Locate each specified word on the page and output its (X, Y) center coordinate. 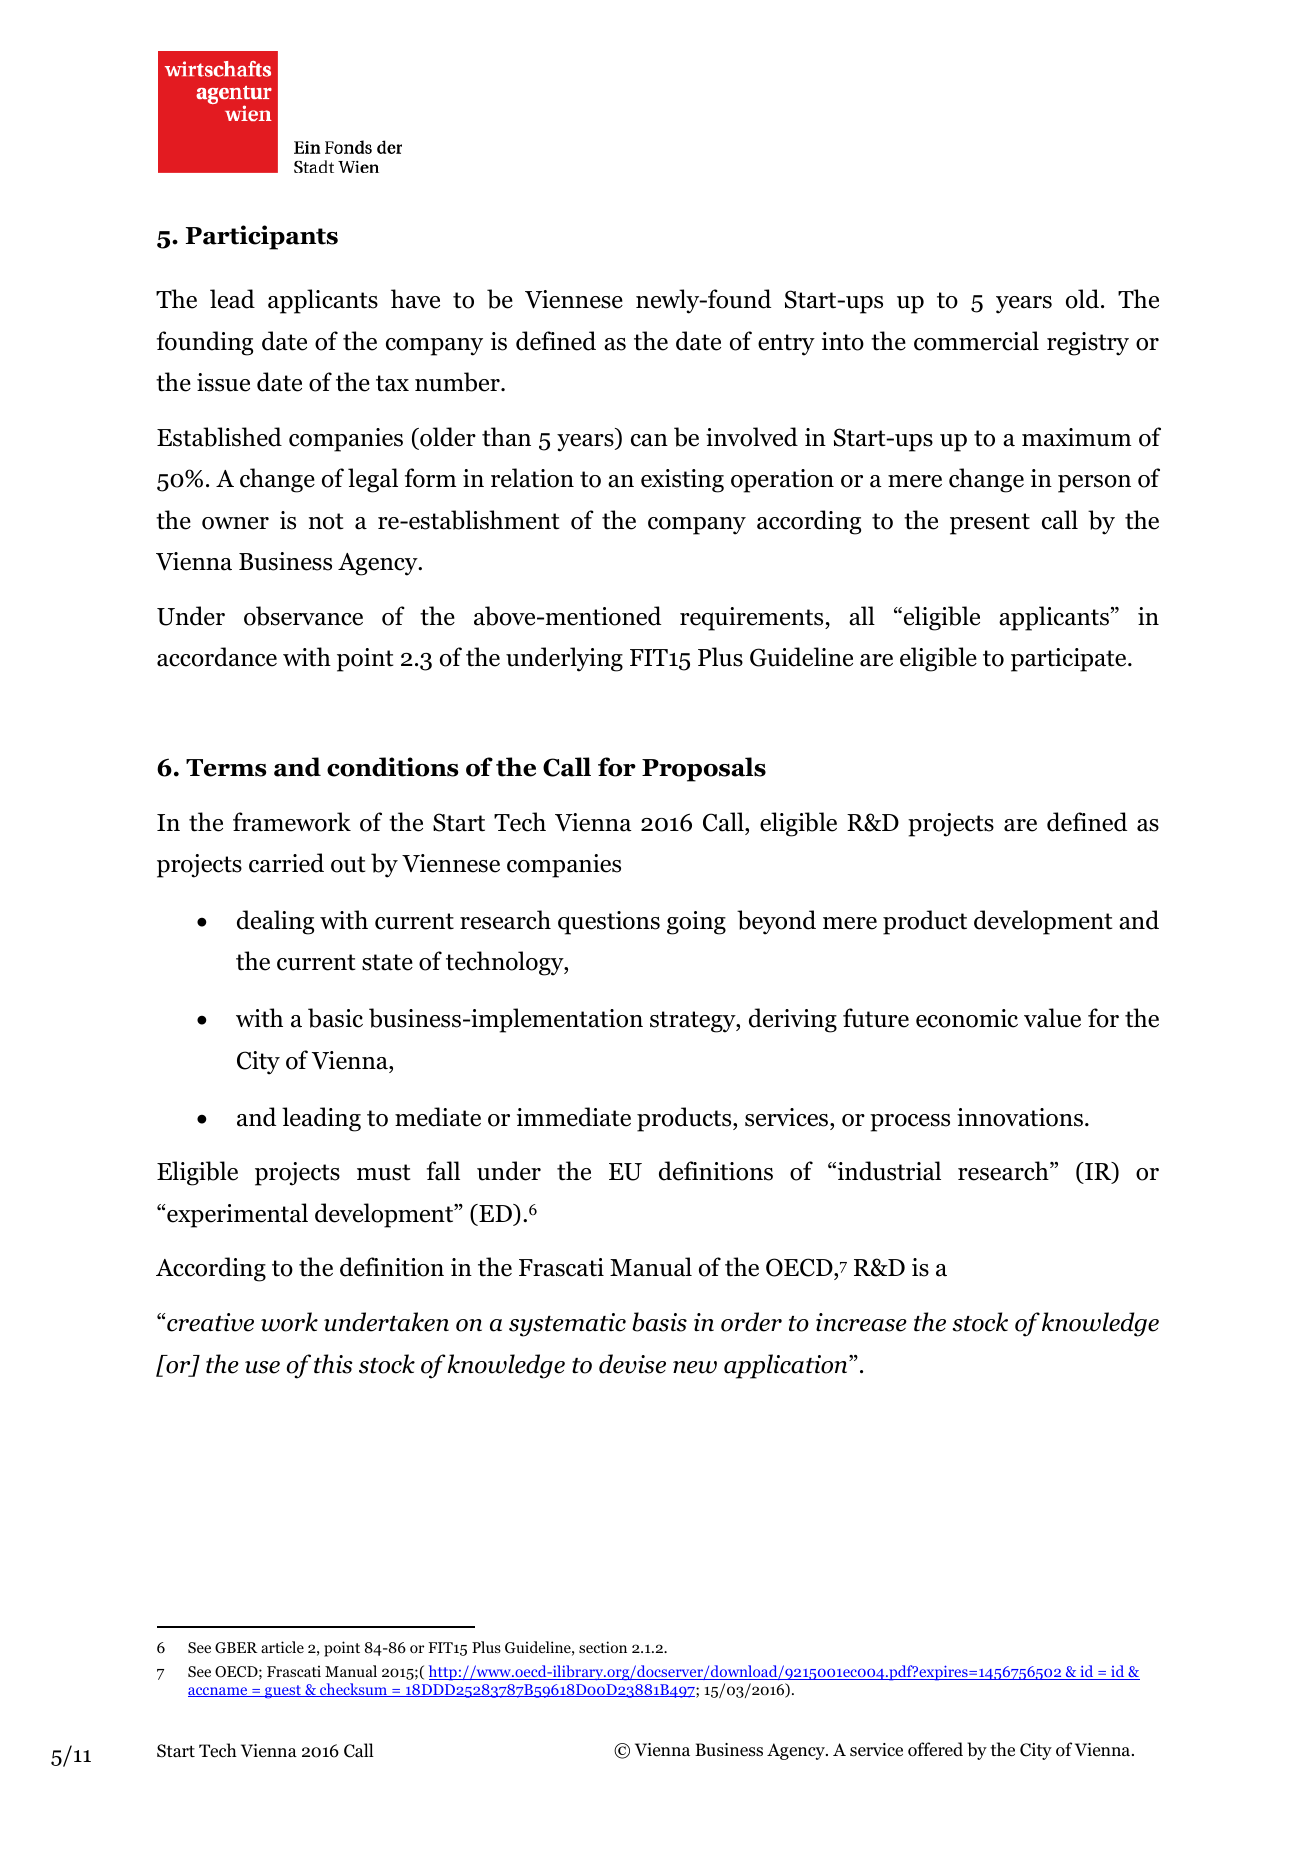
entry (786, 345)
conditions (393, 767)
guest (283, 1692)
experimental (237, 1215)
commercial (976, 341)
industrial (888, 1171)
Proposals (704, 769)
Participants (262, 237)
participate (1070, 660)
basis (659, 1322)
